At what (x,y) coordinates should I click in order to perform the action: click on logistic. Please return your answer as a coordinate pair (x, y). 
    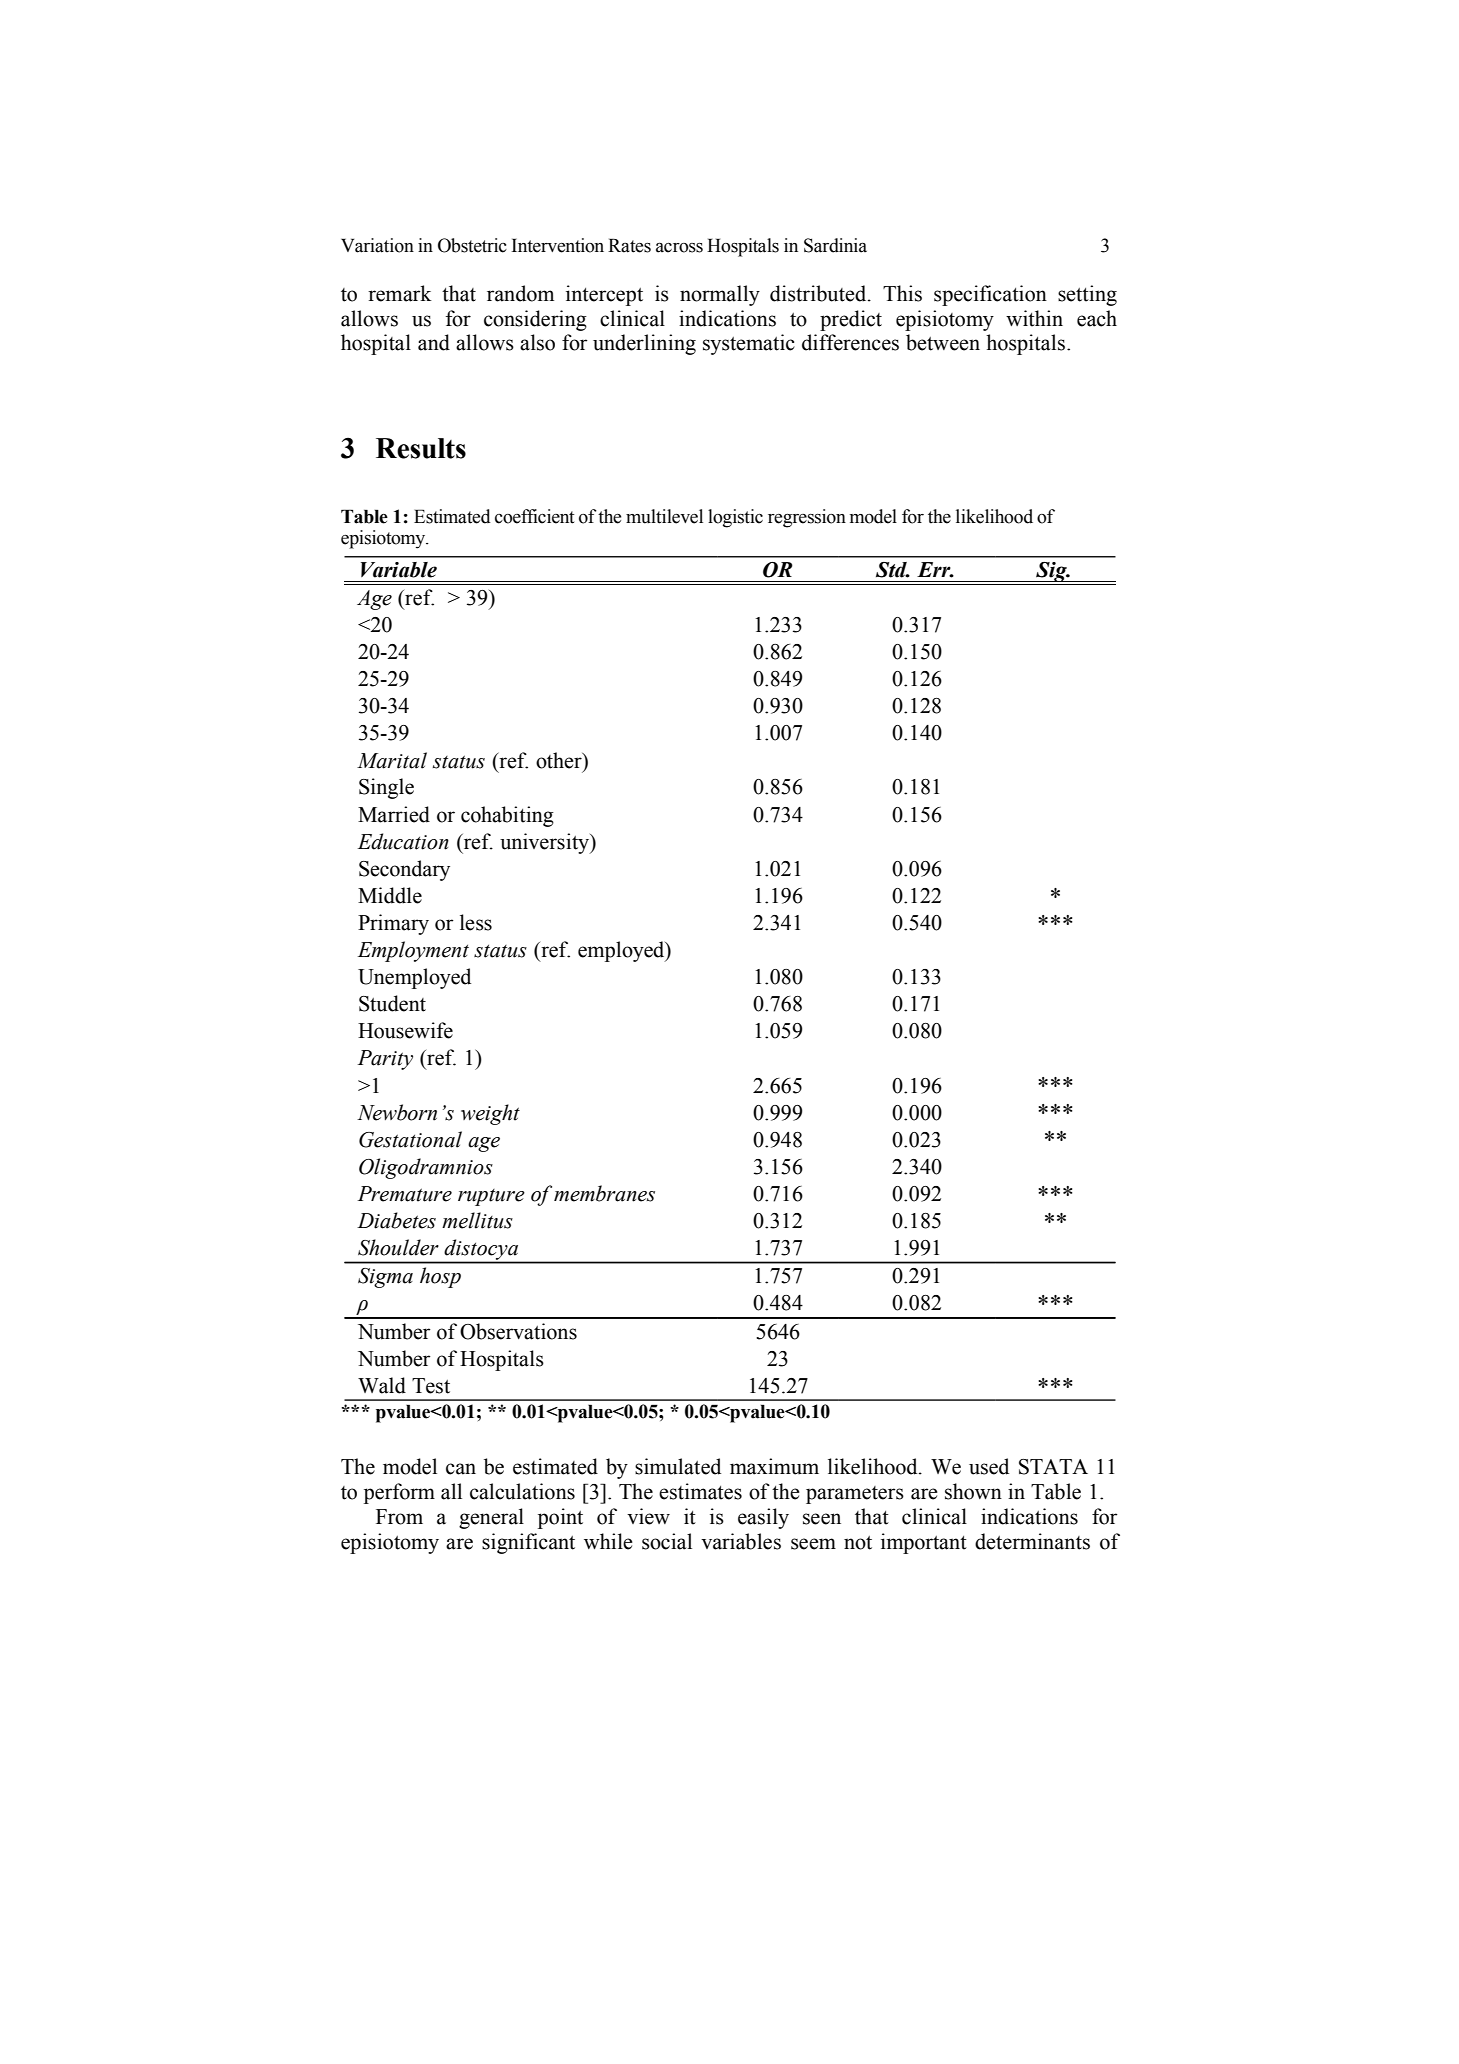
    Looking at the image, I should click on (735, 518).
